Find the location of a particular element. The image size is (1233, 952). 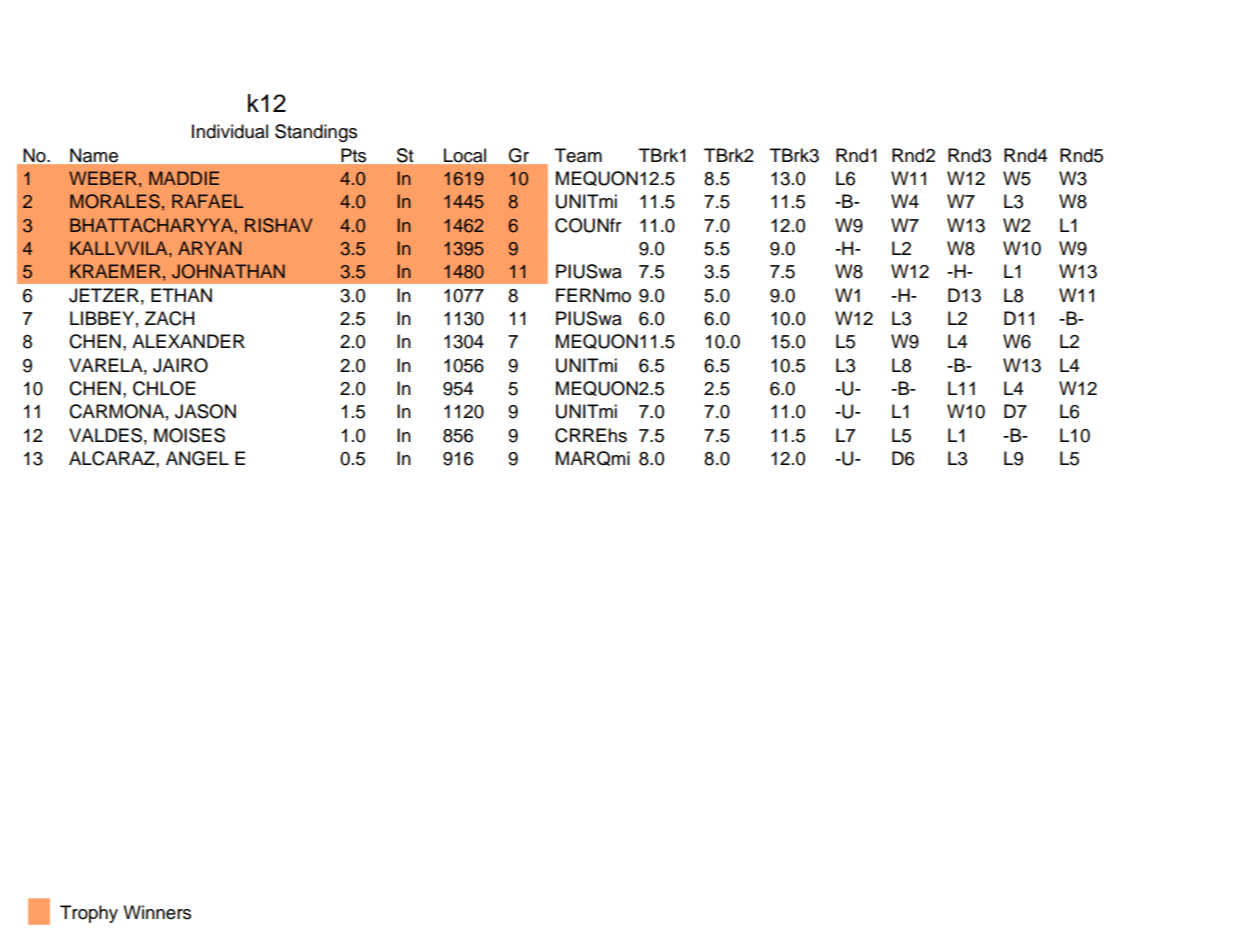

Local is located at coordinates (465, 155).
